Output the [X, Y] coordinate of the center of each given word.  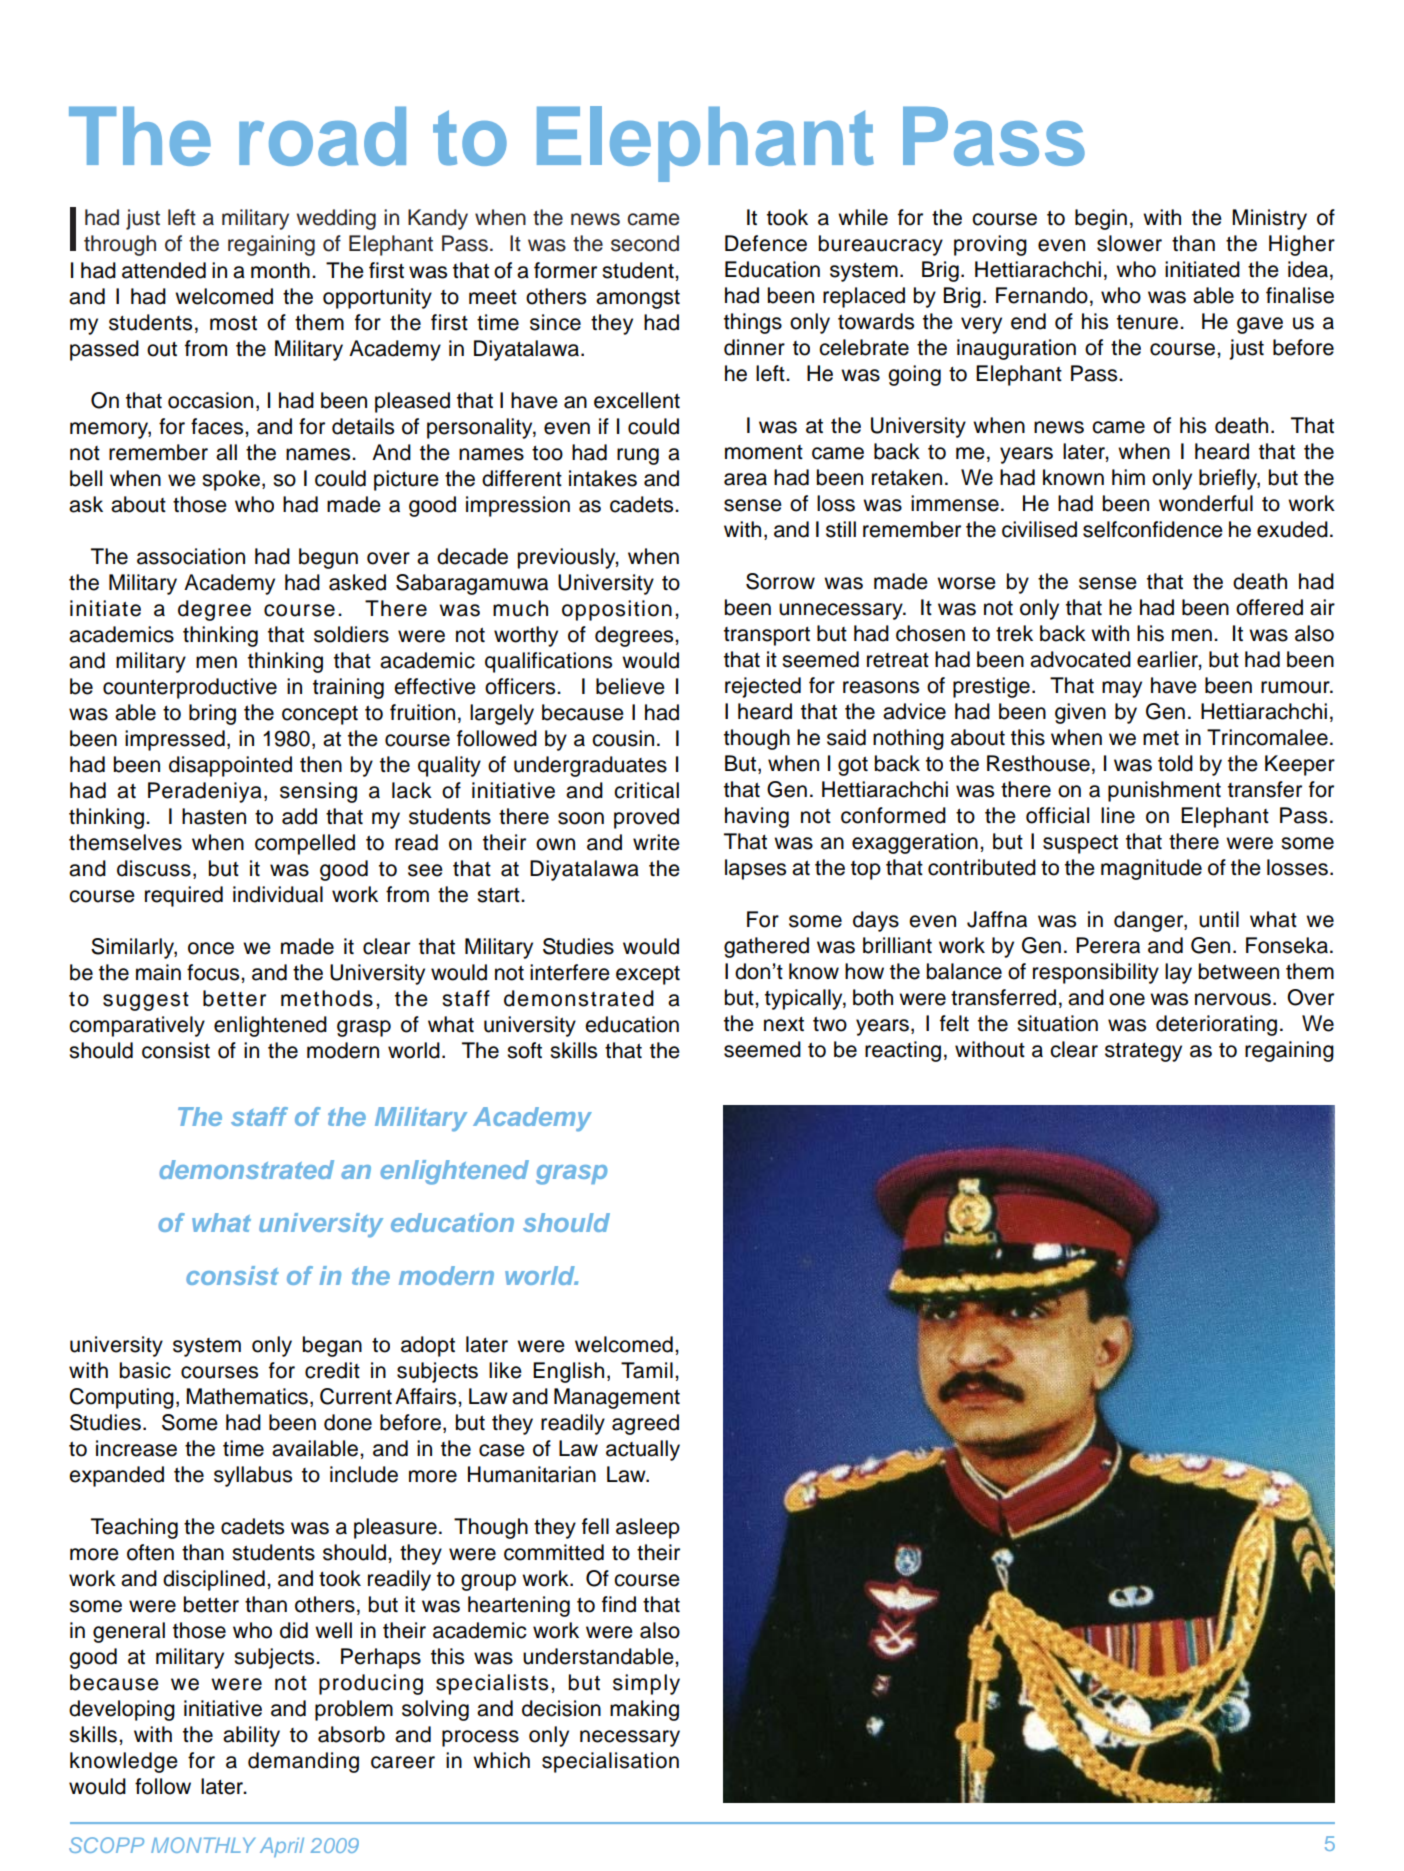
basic [145, 1370]
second [645, 243]
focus [214, 972]
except [648, 975]
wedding [336, 219]
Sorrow [780, 581]
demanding [303, 1762]
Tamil [647, 1370]
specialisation [610, 1762]
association [191, 556]
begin [1101, 219]
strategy [1143, 1052]
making [644, 1710]
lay [1178, 973]
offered [1269, 607]
